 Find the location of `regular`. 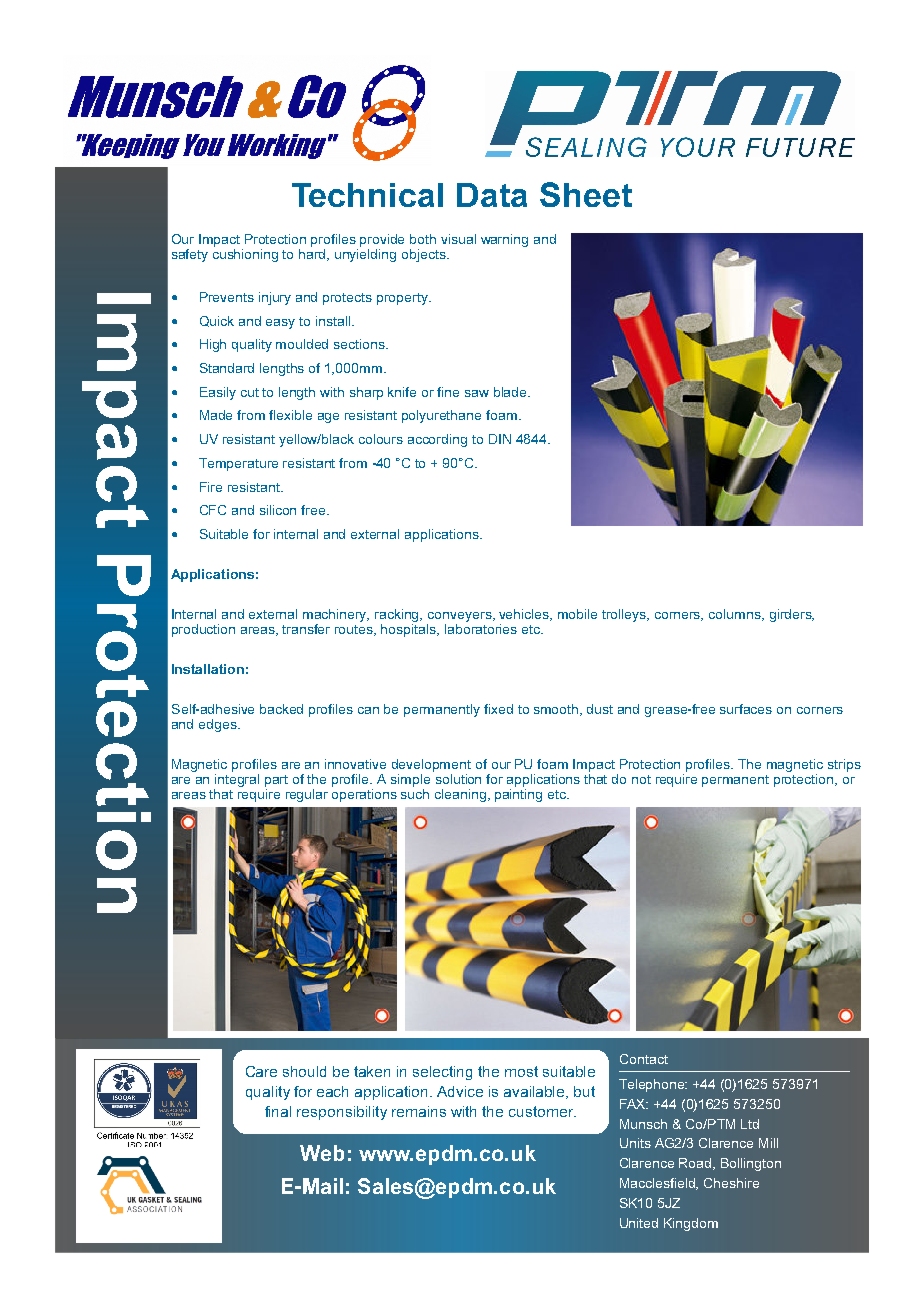

regular is located at coordinates (307, 795).
